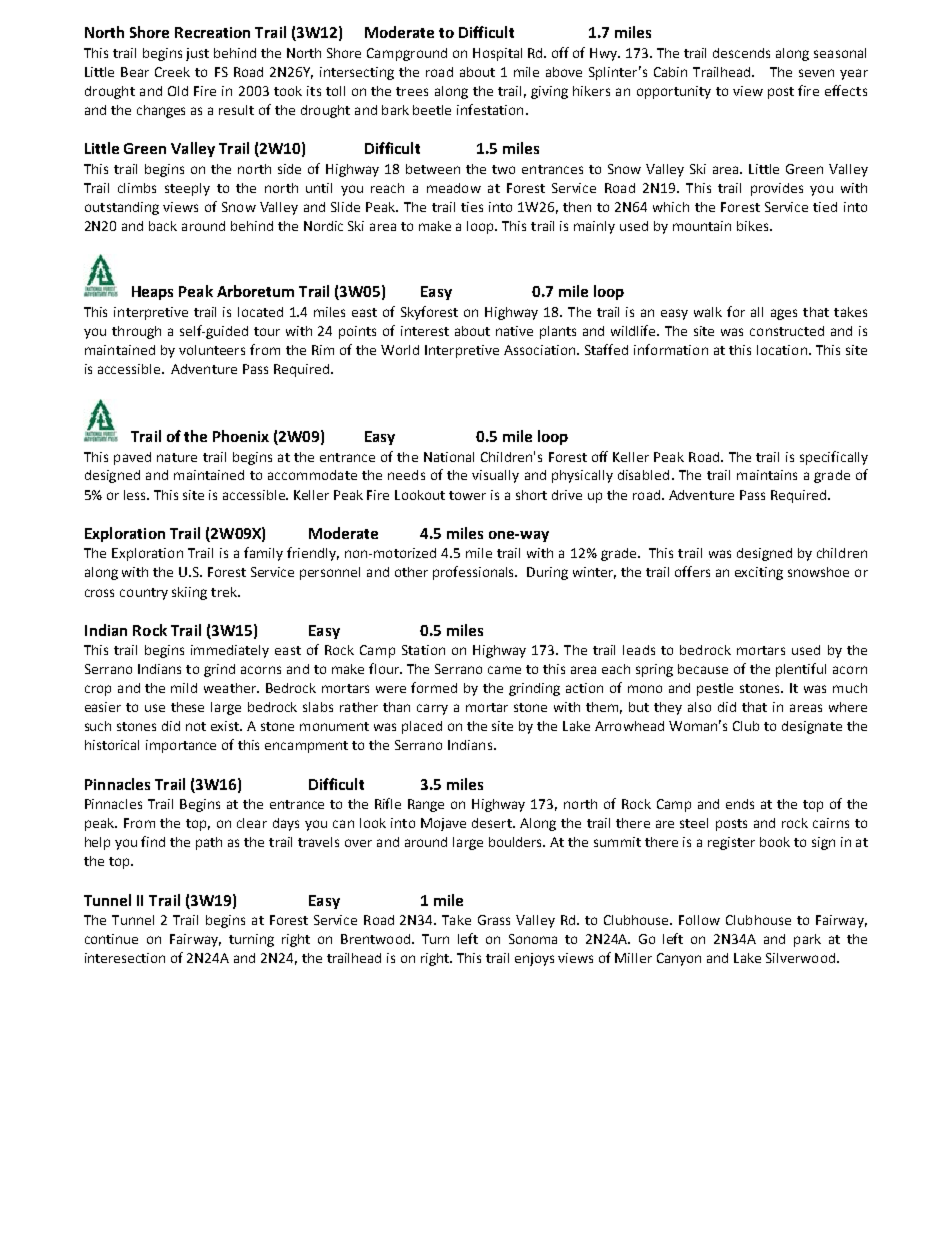  Describe the element at coordinates (212, 350) in the screenshot. I see `volunteers` at that location.
